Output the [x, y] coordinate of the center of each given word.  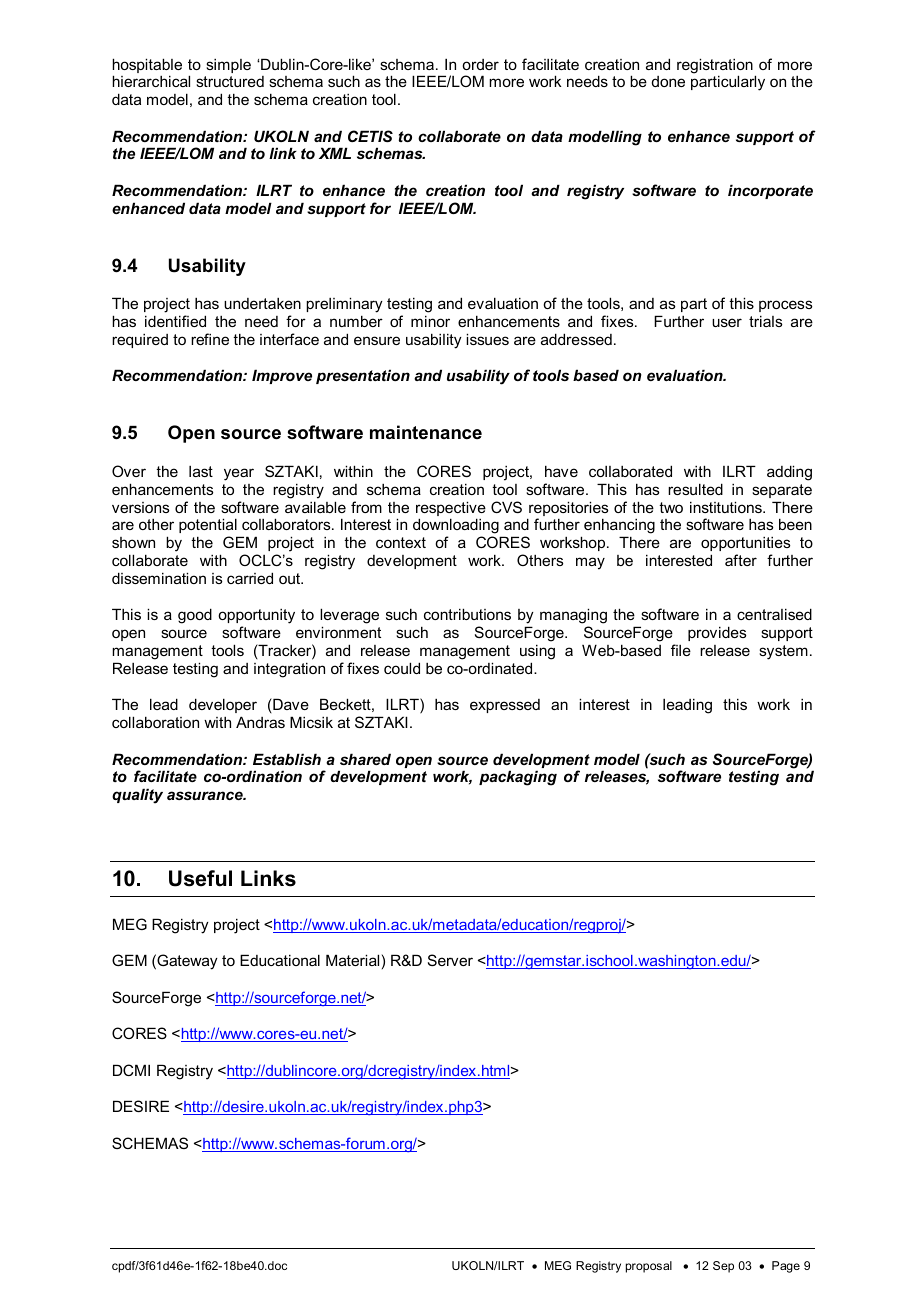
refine [210, 339]
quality [137, 796]
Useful [200, 878]
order [480, 64]
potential [208, 525]
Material [352, 960]
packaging [518, 778]
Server [450, 960]
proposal [649, 1267]
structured [230, 81]
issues [487, 339]
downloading [457, 527]
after [741, 560]
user [727, 322]
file [681, 650]
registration [715, 67]
